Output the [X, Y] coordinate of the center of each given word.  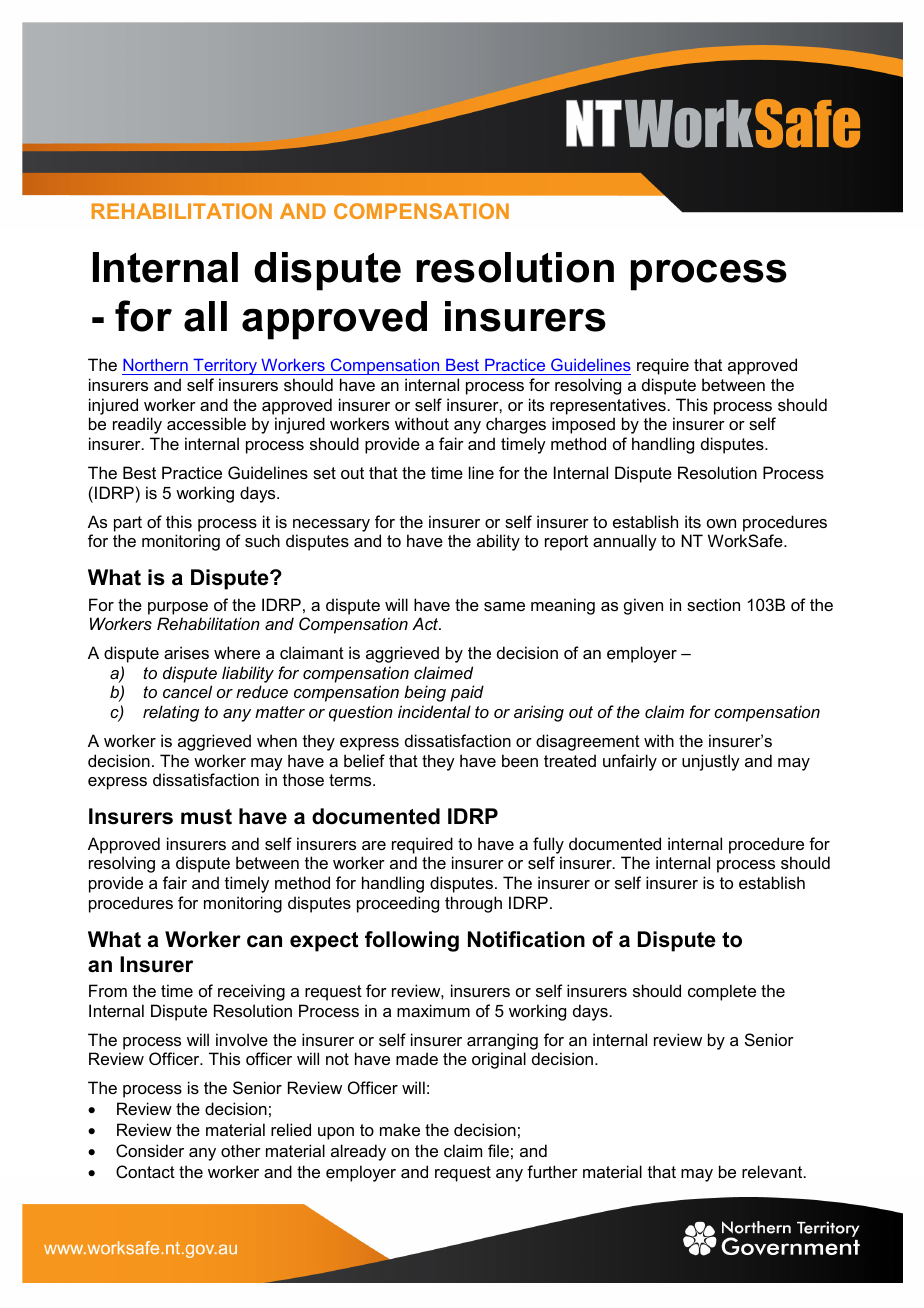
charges [516, 425]
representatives [608, 406]
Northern [156, 367]
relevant [773, 1171]
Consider [150, 1150]
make [400, 1129]
